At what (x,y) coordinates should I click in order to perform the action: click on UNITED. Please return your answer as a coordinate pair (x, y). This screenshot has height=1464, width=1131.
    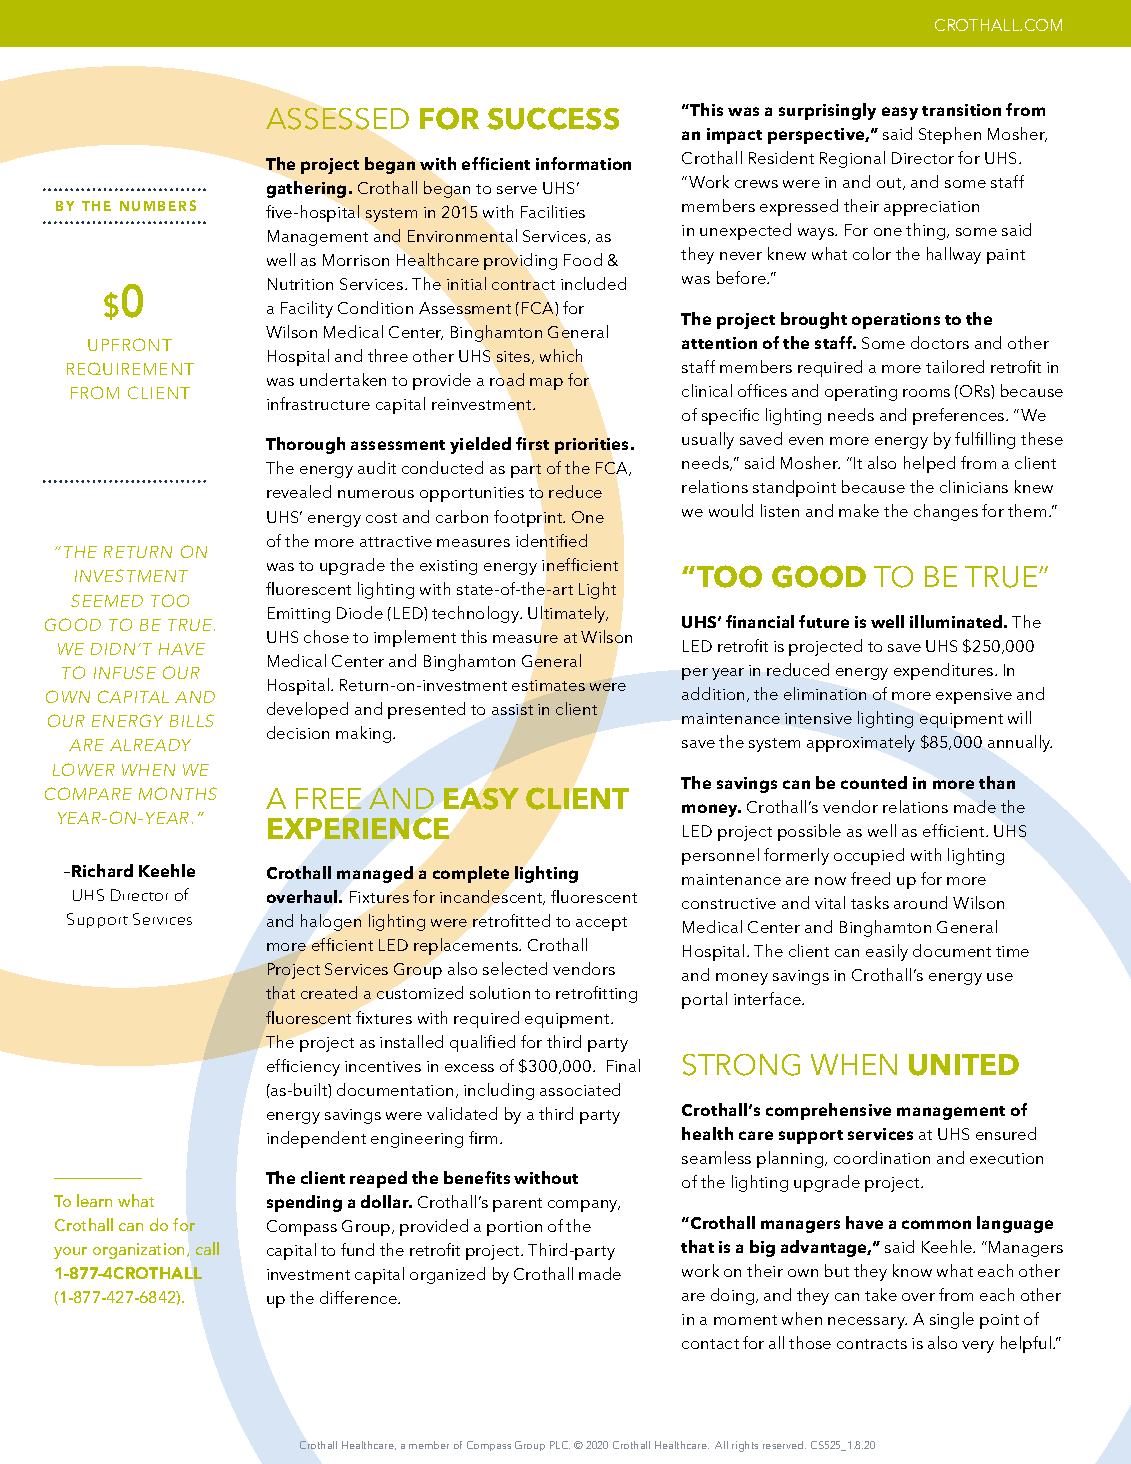
    Looking at the image, I should click on (964, 1065).
